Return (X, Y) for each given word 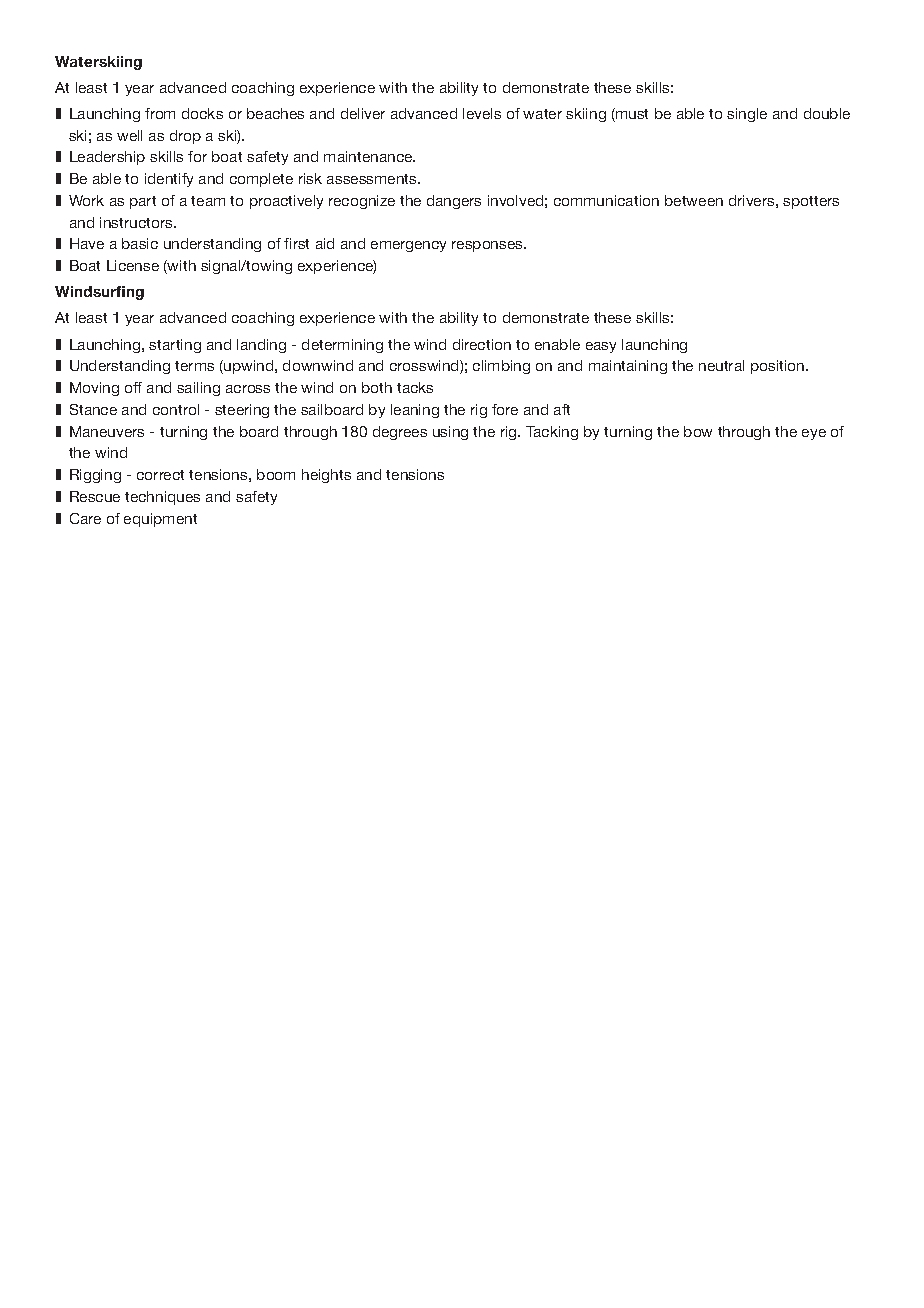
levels (482, 113)
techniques (162, 498)
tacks (415, 387)
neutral (721, 365)
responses (488, 246)
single (747, 115)
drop (185, 137)
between (694, 200)
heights (326, 476)
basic (140, 243)
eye (814, 434)
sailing (198, 389)
